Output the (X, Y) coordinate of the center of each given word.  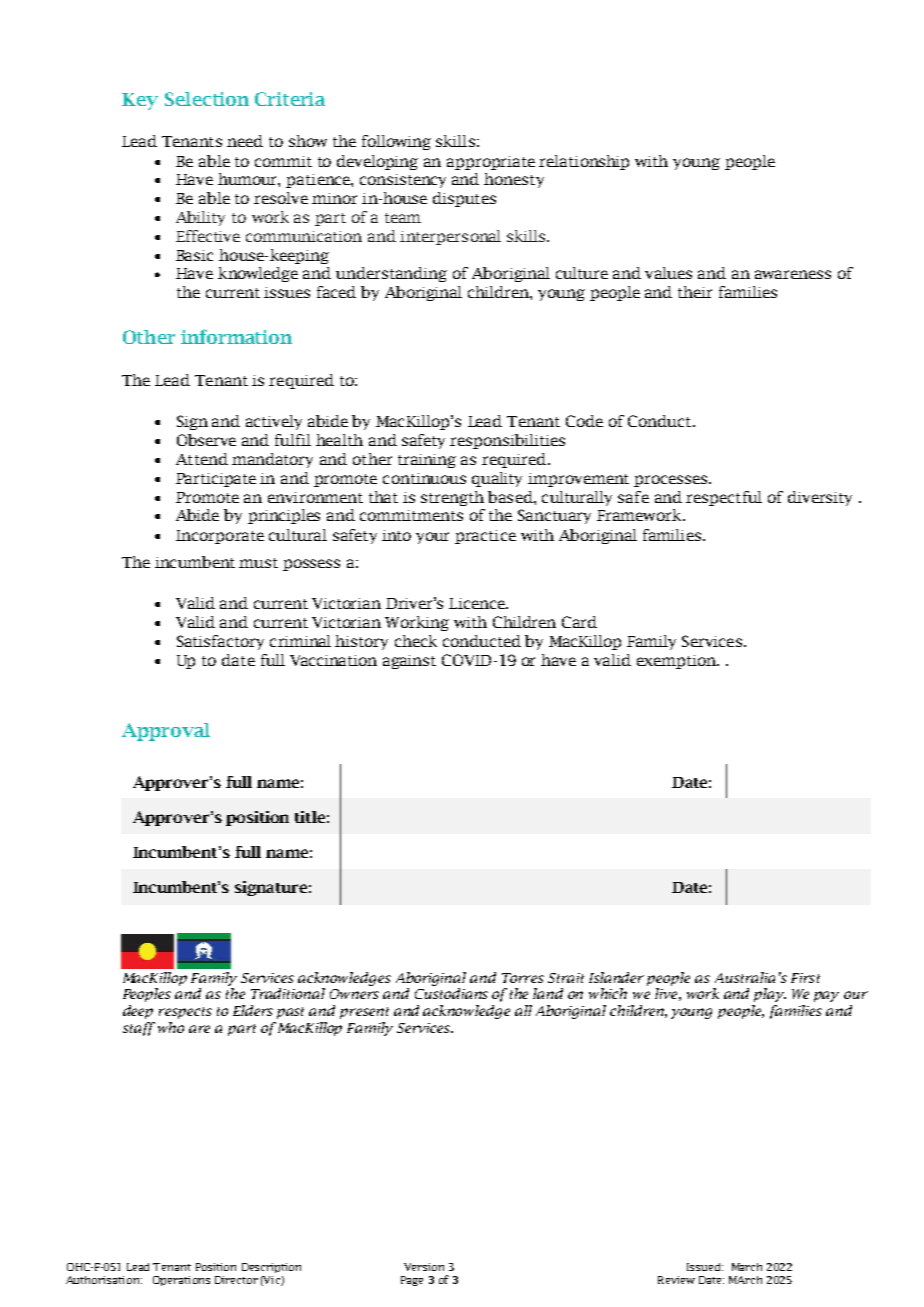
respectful (724, 498)
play (770, 995)
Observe (206, 440)
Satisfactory (220, 642)
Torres (523, 978)
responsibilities (507, 441)
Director (236, 1280)
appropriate (491, 163)
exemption (677, 662)
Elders (253, 1010)
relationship (584, 162)
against (409, 662)
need (245, 141)
